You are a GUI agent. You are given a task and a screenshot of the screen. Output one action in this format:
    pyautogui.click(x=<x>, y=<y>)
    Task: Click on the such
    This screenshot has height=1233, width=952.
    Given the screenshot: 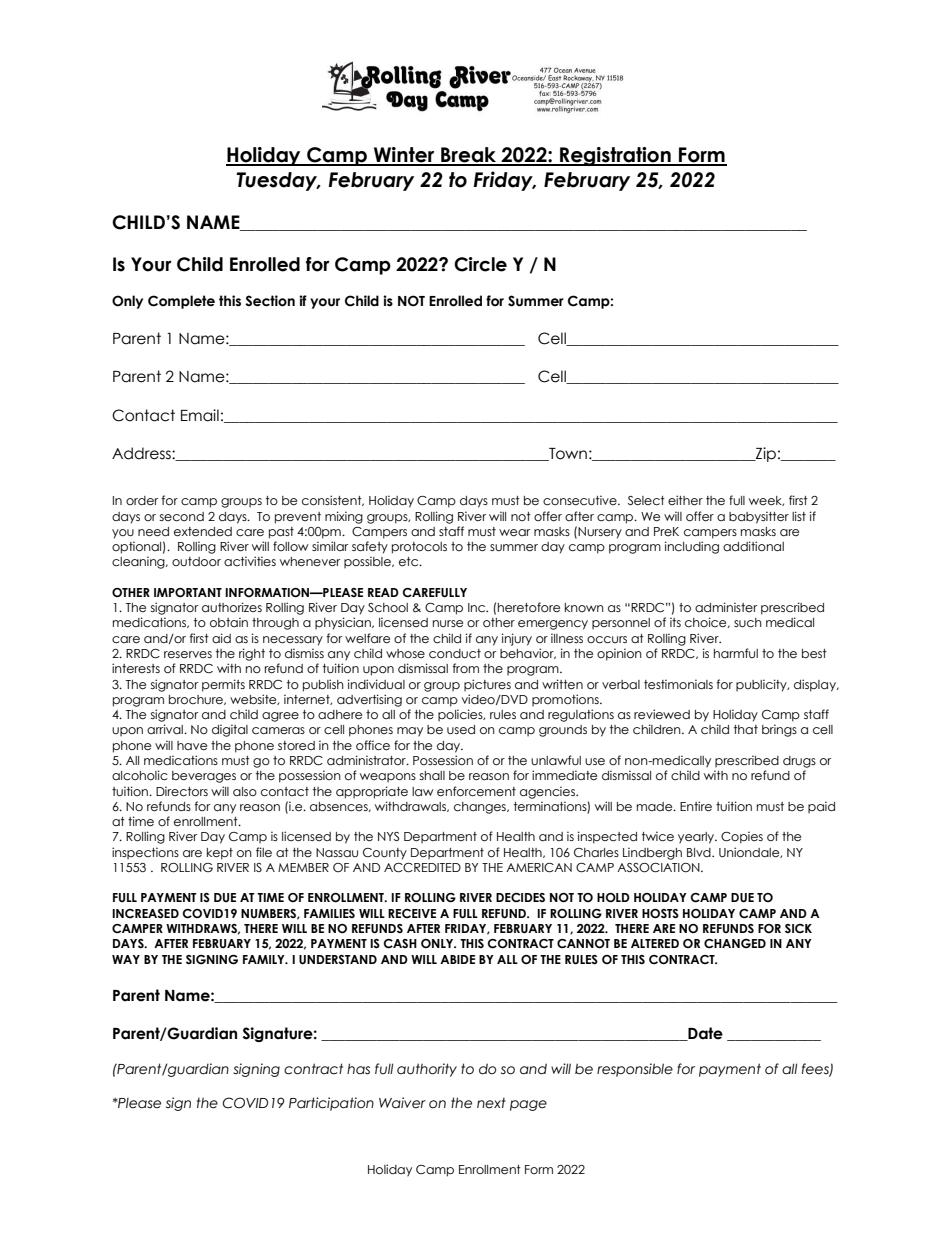 What is the action you would take?
    pyautogui.click(x=748, y=623)
